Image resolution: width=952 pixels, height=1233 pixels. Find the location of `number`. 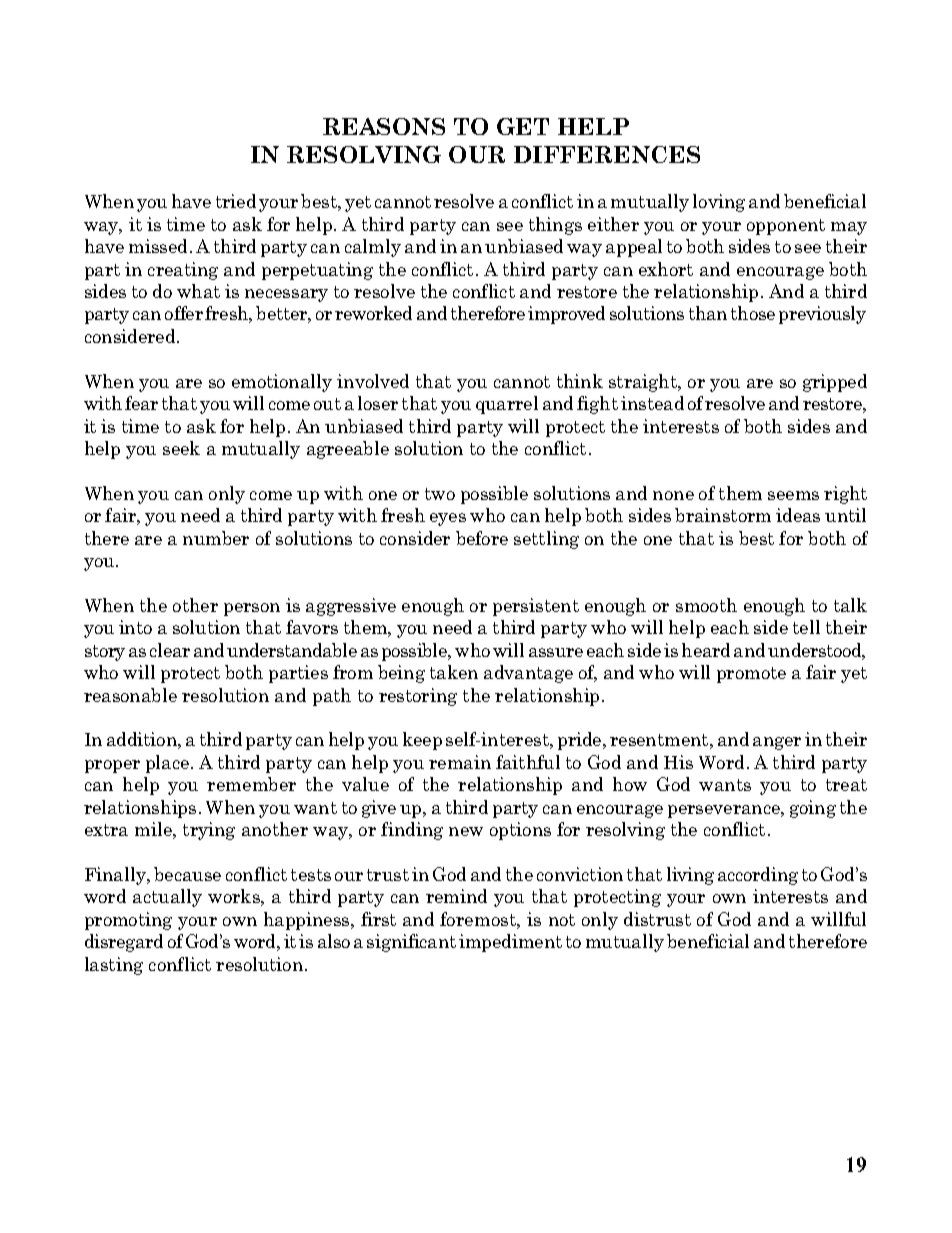

number is located at coordinates (216, 538).
